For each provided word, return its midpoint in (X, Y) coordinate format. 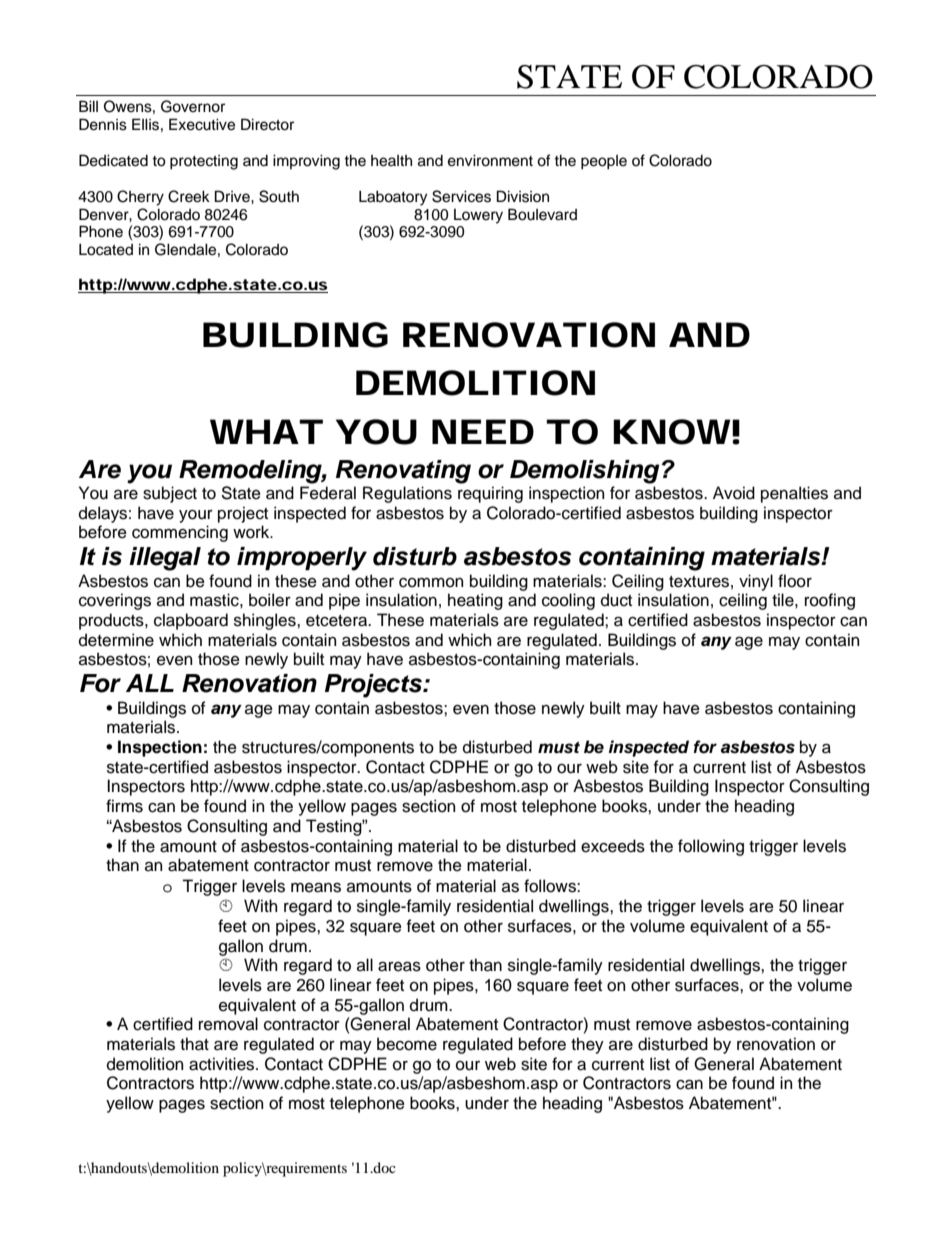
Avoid (734, 493)
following (711, 847)
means (316, 887)
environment (490, 160)
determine (116, 640)
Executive (202, 124)
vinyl (756, 582)
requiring (490, 494)
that (194, 1044)
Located (106, 249)
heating (475, 601)
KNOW (672, 432)
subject (170, 494)
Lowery (478, 216)
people (604, 162)
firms (124, 806)
